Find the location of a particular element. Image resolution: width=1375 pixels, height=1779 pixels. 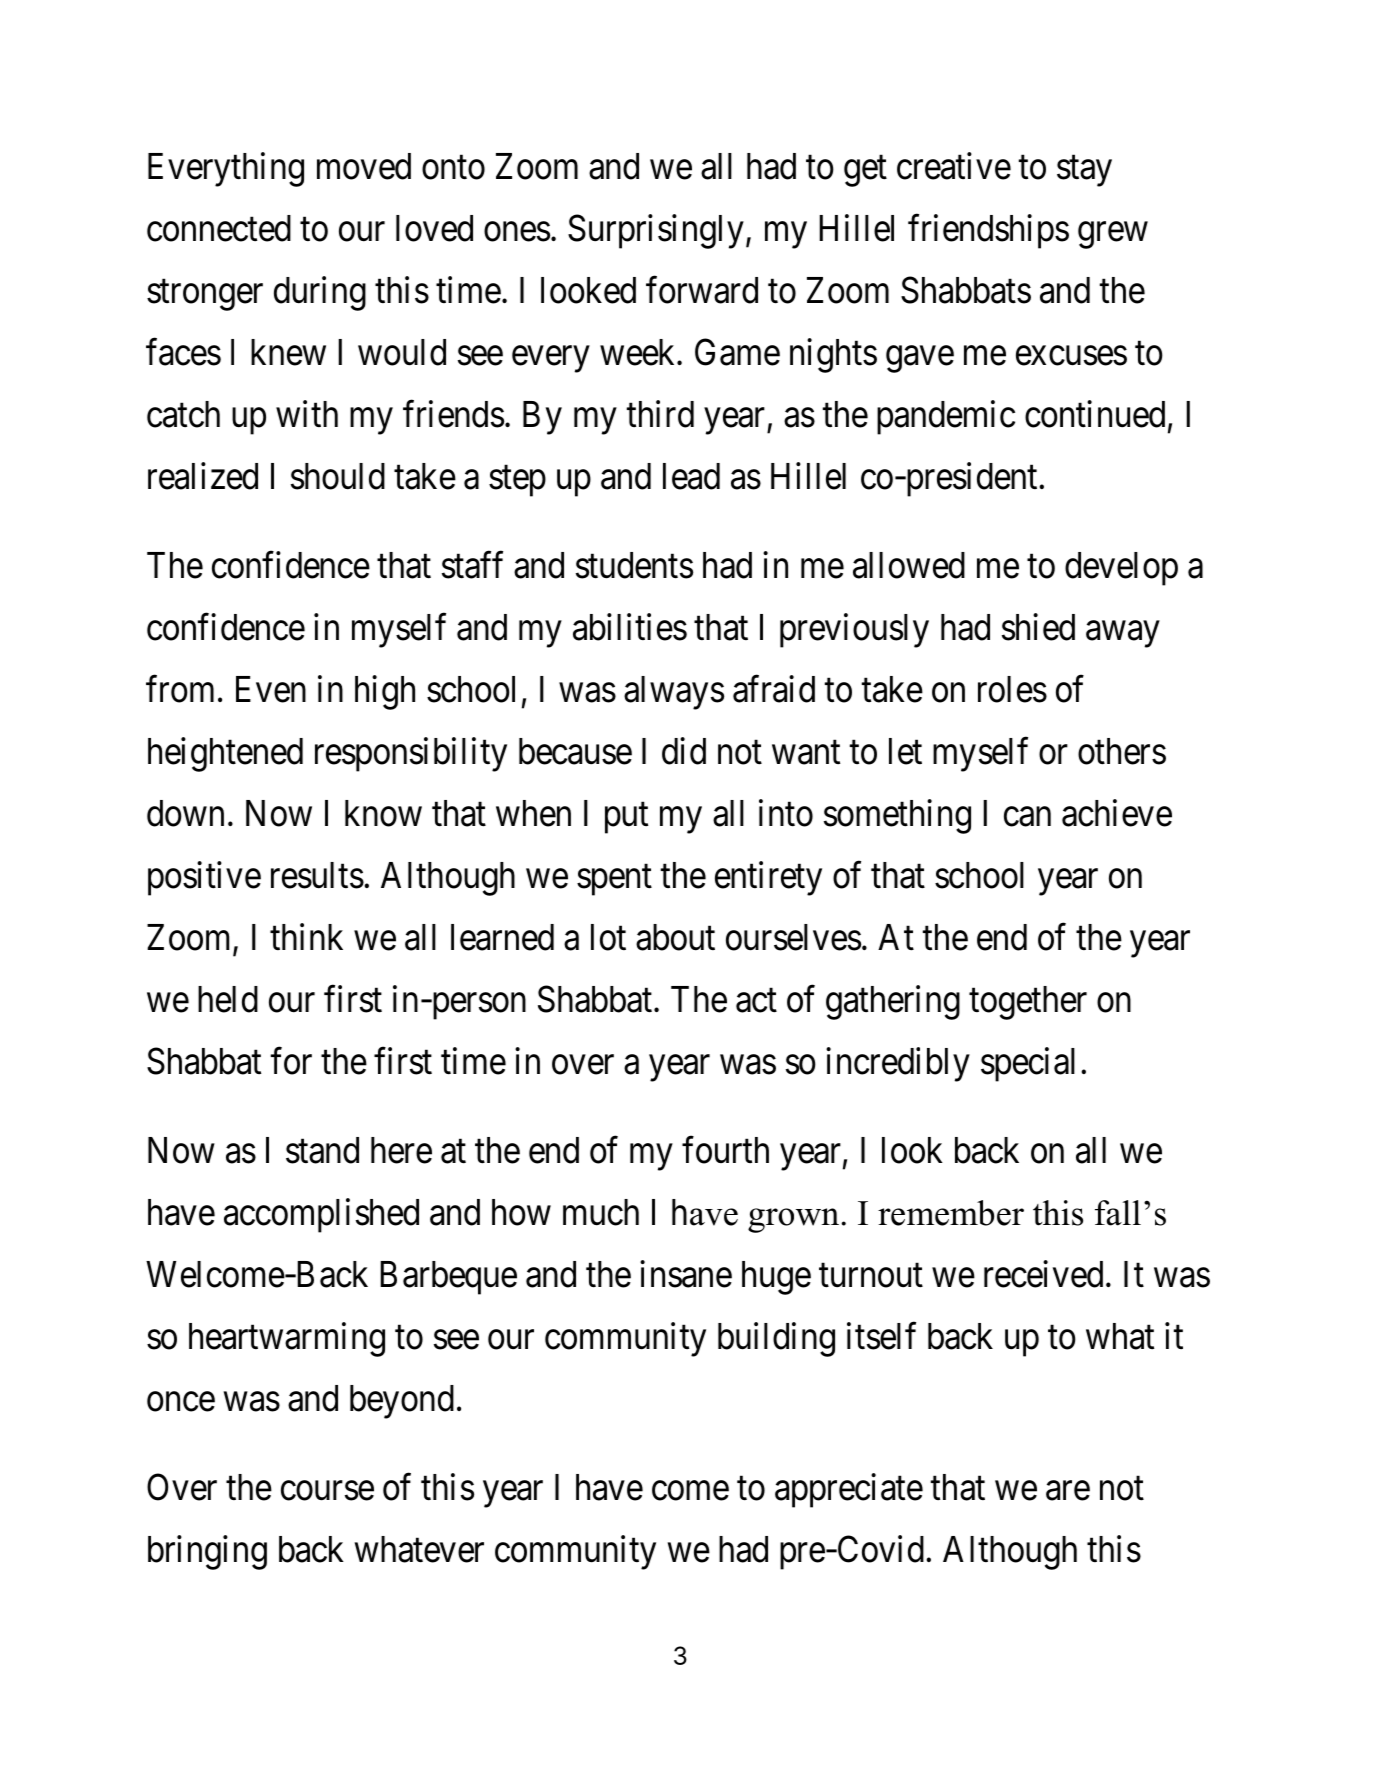

course is located at coordinates (327, 1491).
